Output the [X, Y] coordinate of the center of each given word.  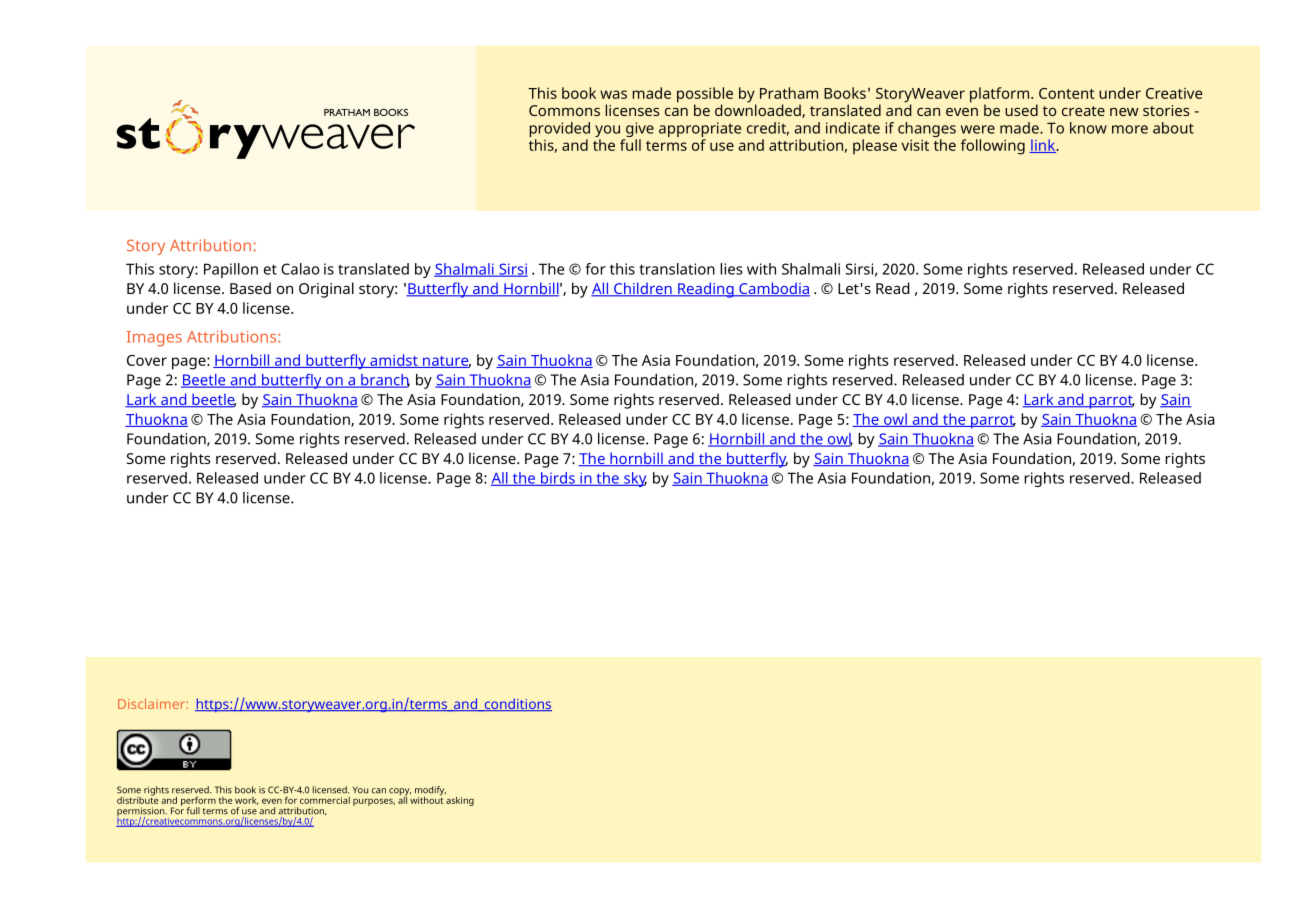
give [640, 129]
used [1021, 110]
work [247, 801]
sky [634, 479]
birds [558, 479]
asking [460, 801]
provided [559, 129]
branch [384, 381]
